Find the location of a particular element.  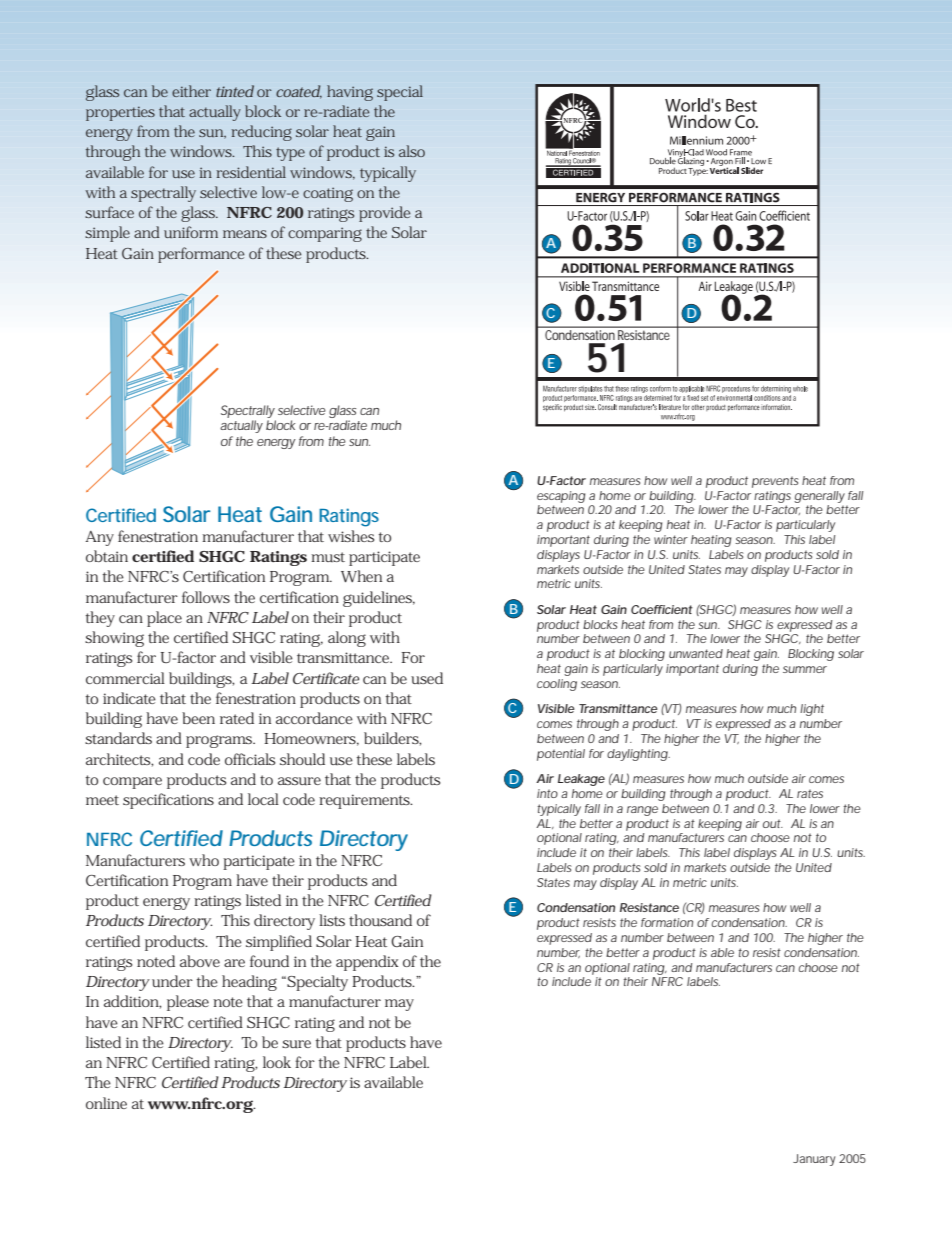

January is located at coordinates (814, 1160).
